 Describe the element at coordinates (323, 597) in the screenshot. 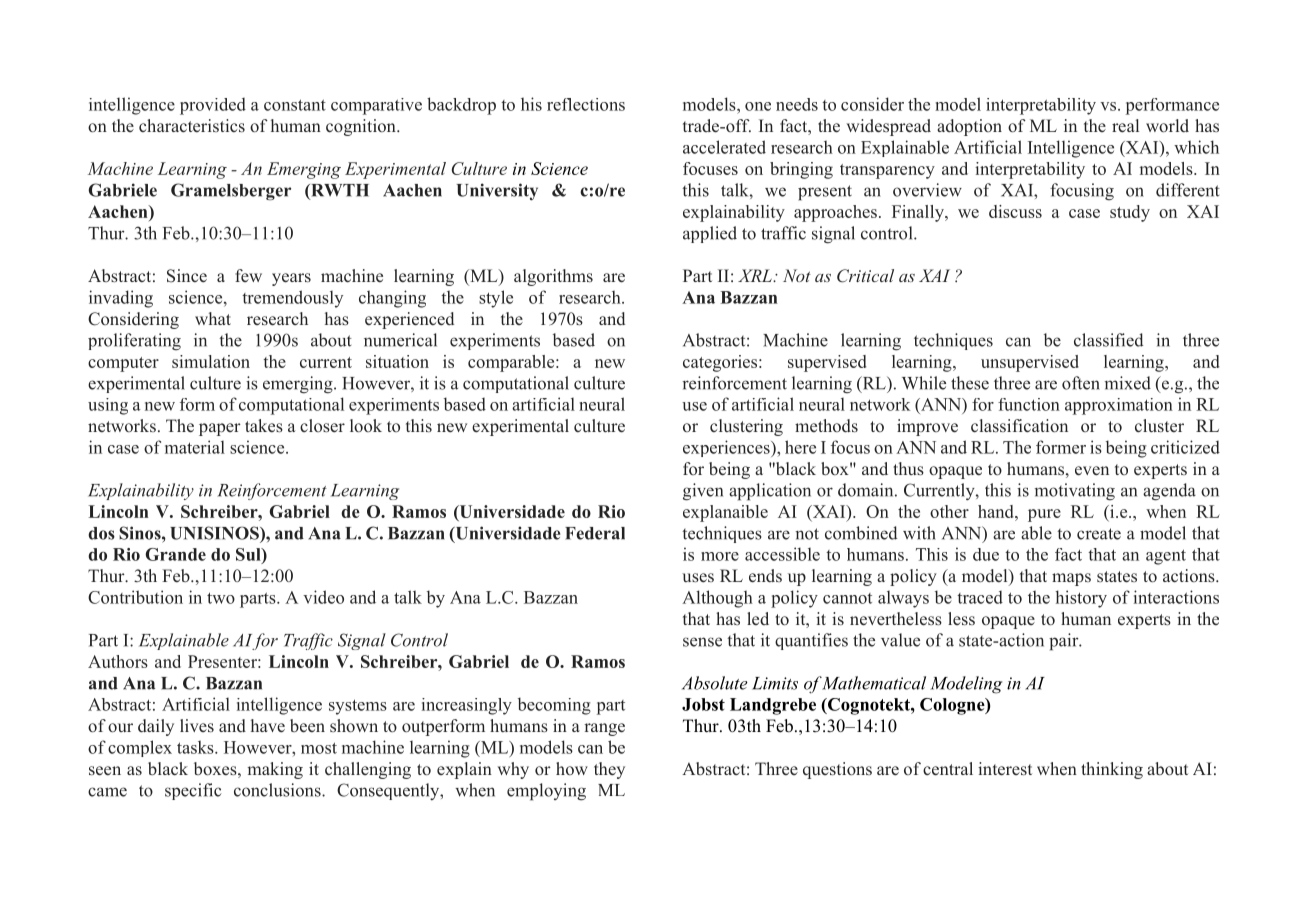

I see `video` at that location.
